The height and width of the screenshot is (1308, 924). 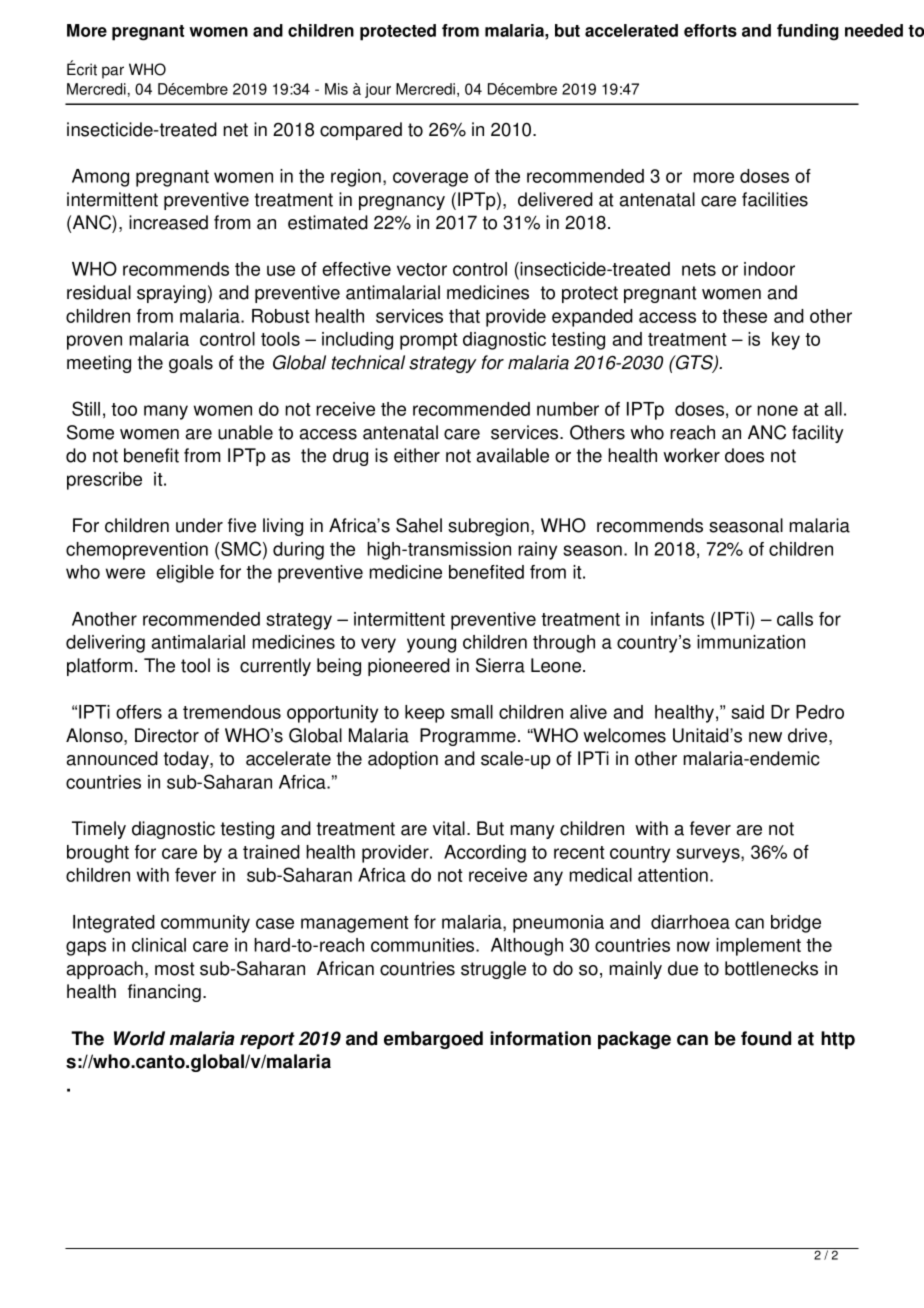 What do you see at coordinates (99, 830) in the screenshot?
I see `Timely` at bounding box center [99, 830].
